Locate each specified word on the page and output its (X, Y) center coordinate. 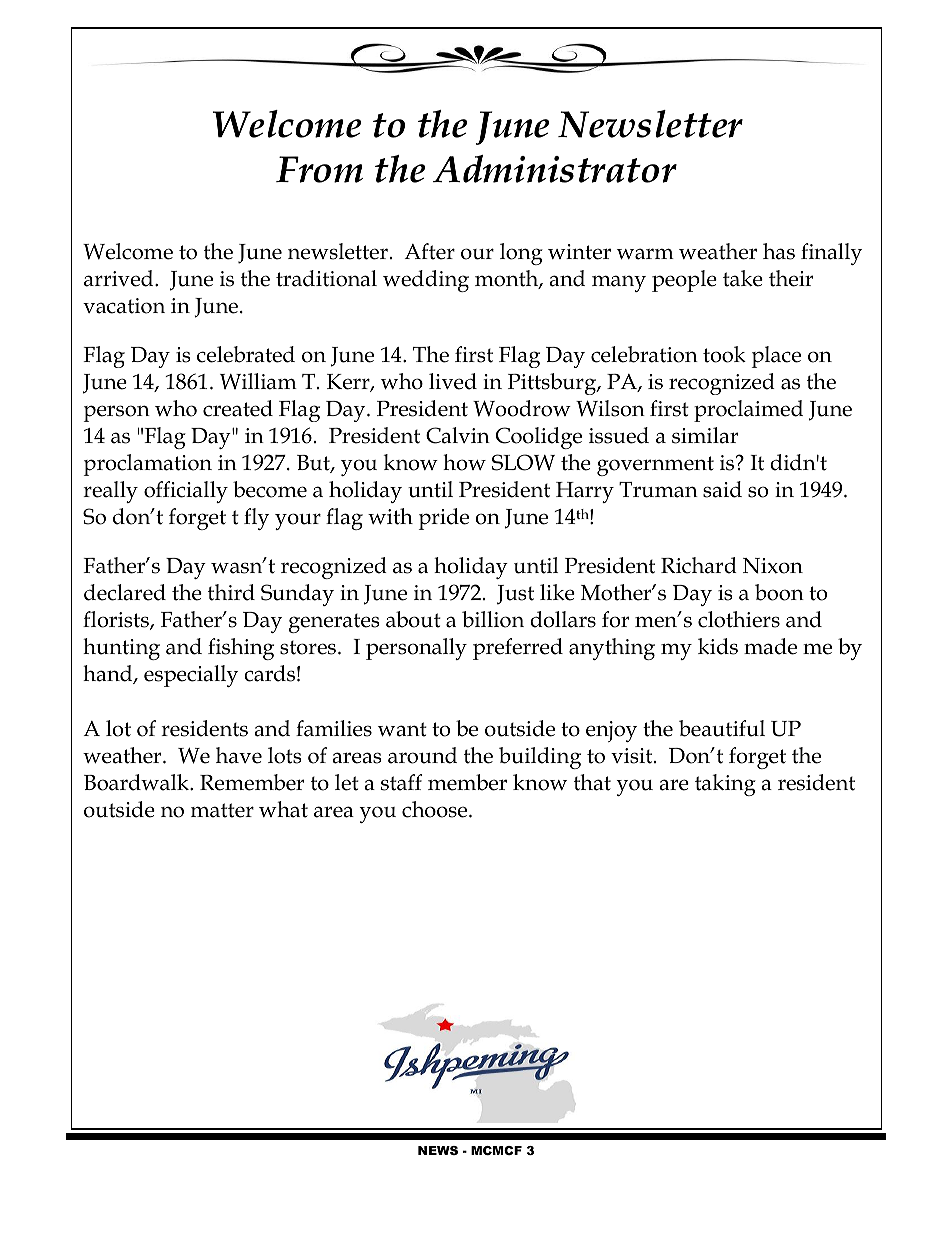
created (238, 408)
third (231, 592)
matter (222, 810)
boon (779, 592)
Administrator (555, 169)
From (319, 169)
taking (725, 785)
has (779, 251)
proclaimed (748, 411)
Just (515, 594)
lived (453, 381)
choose (436, 809)
